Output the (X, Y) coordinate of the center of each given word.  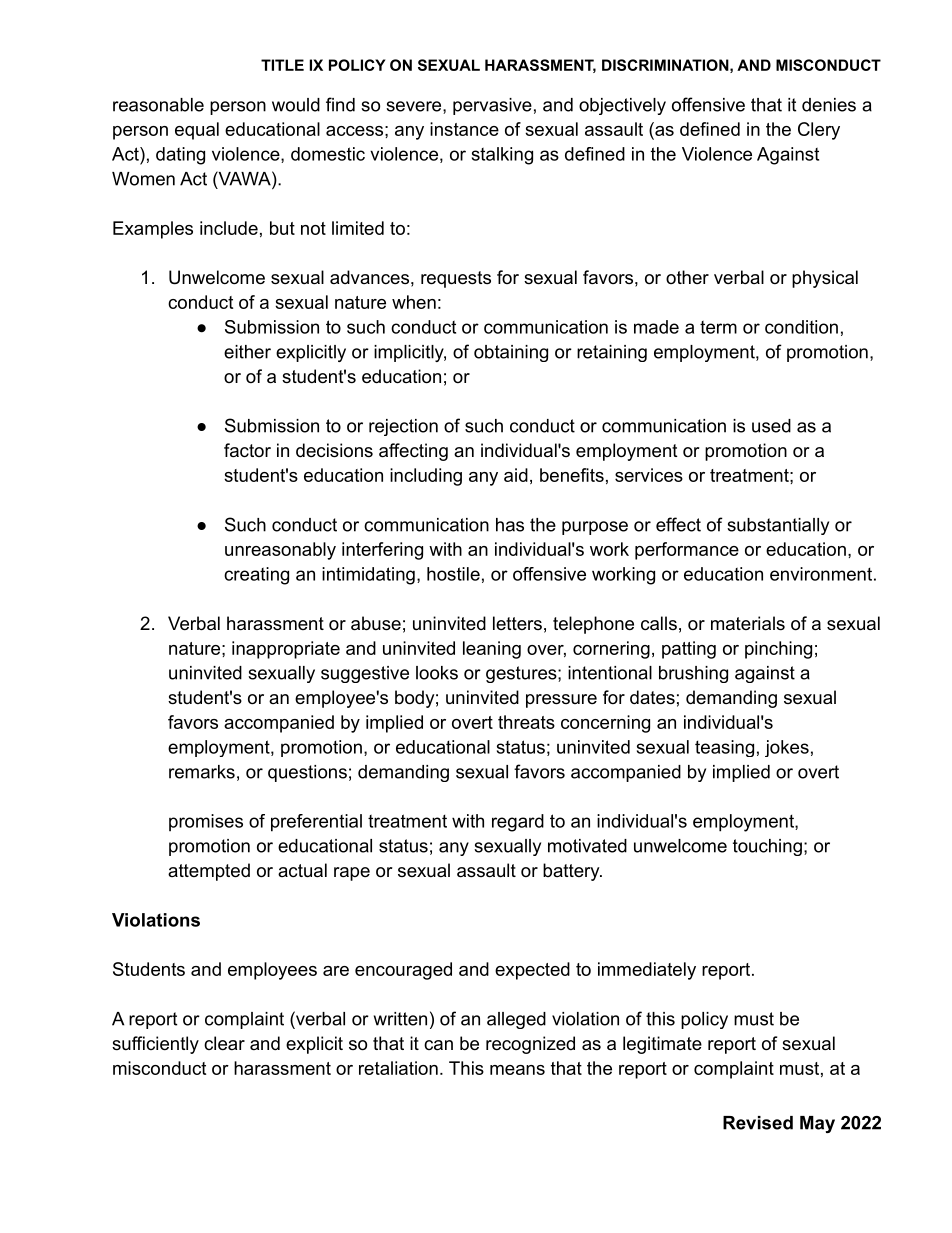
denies (829, 105)
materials (748, 623)
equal (197, 131)
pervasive (492, 106)
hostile (453, 574)
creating (256, 576)
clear (224, 1043)
